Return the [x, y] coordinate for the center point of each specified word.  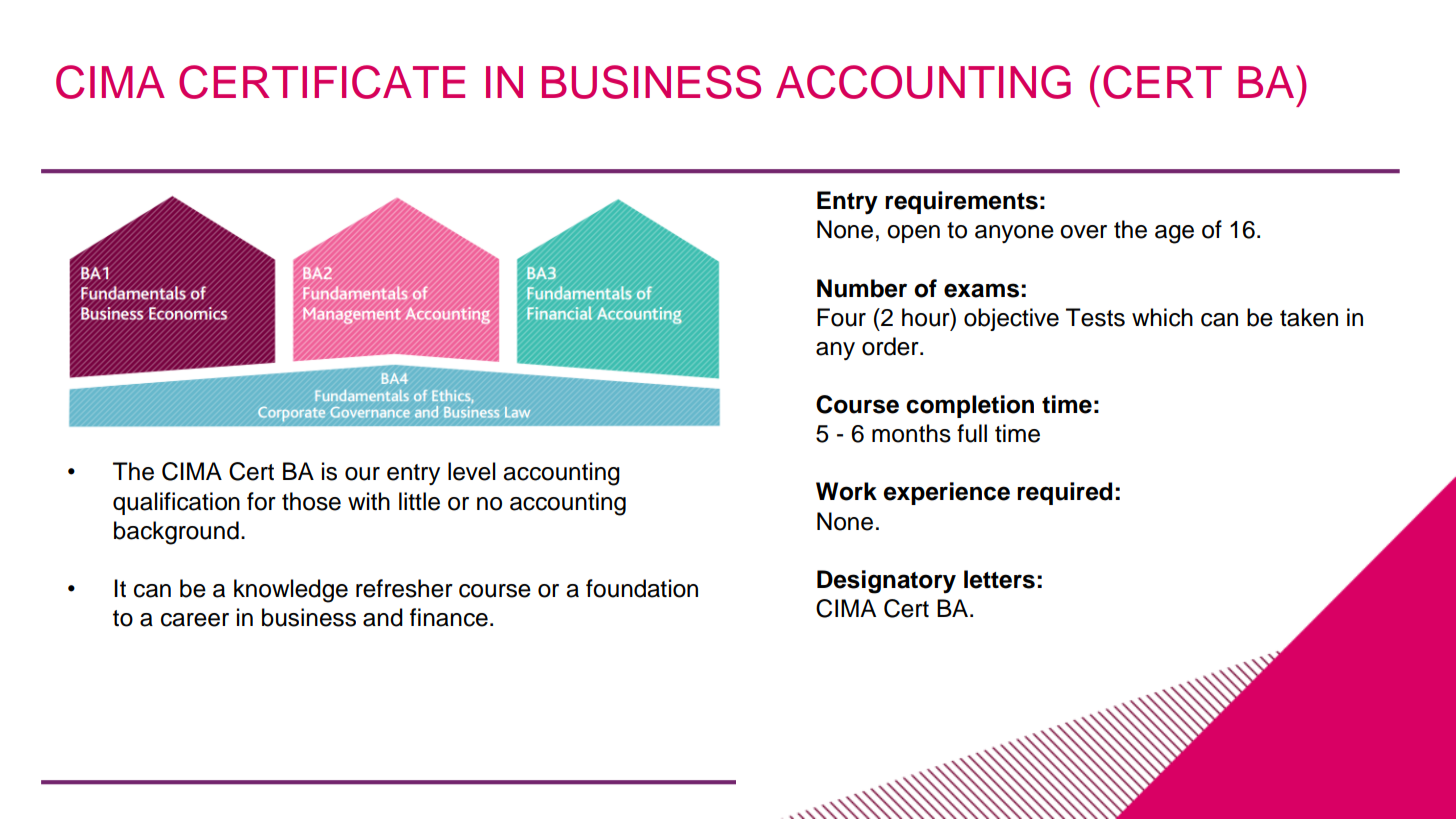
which [1162, 317]
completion [970, 406]
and [383, 617]
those [311, 501]
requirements [961, 202]
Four [841, 317]
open [913, 234]
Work [846, 491]
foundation [642, 588]
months [911, 433]
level [472, 471]
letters [999, 579]
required [1064, 493]
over [1083, 232]
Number [862, 288]
